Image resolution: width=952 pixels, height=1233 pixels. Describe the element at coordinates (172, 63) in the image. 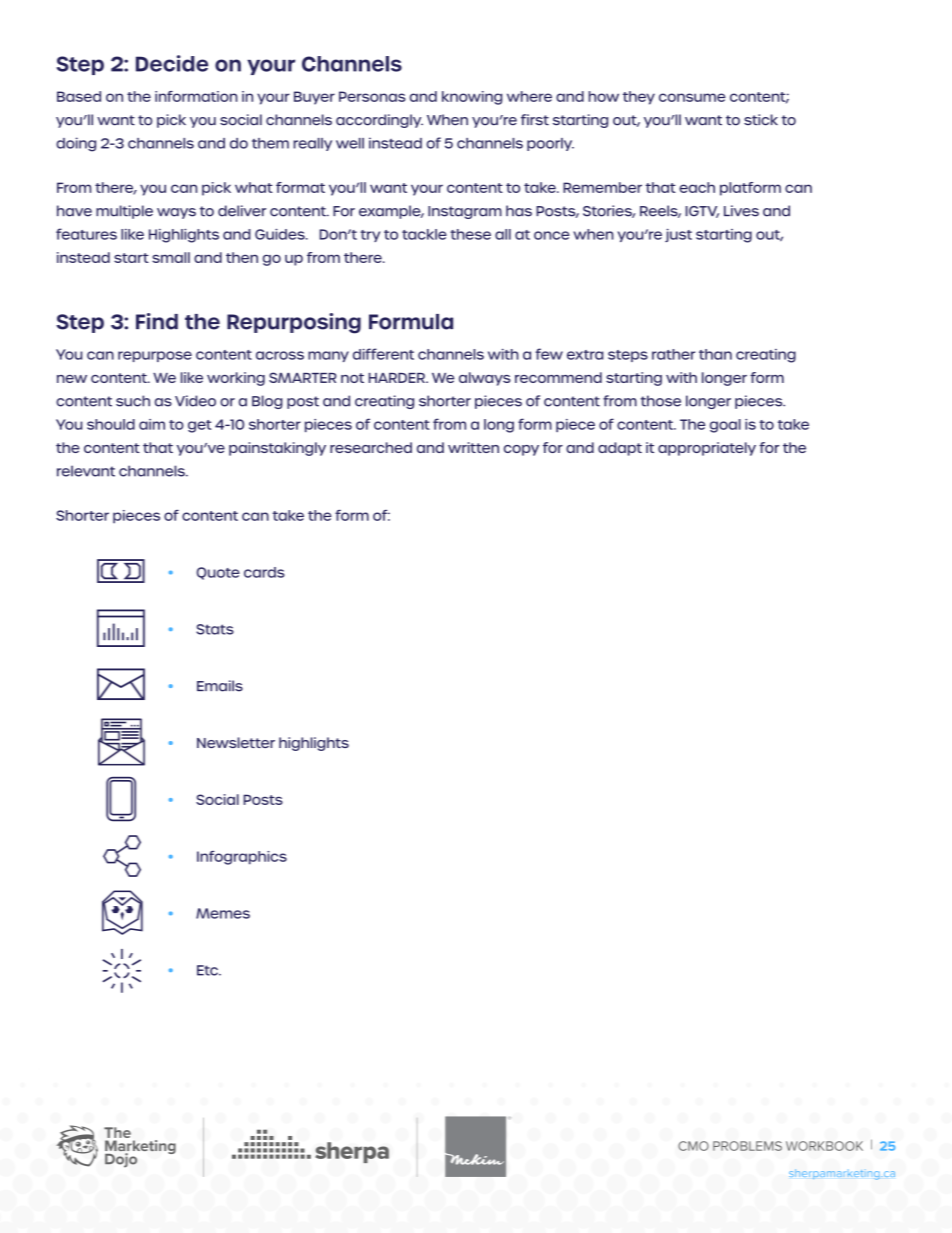

I see `Decide` at that location.
